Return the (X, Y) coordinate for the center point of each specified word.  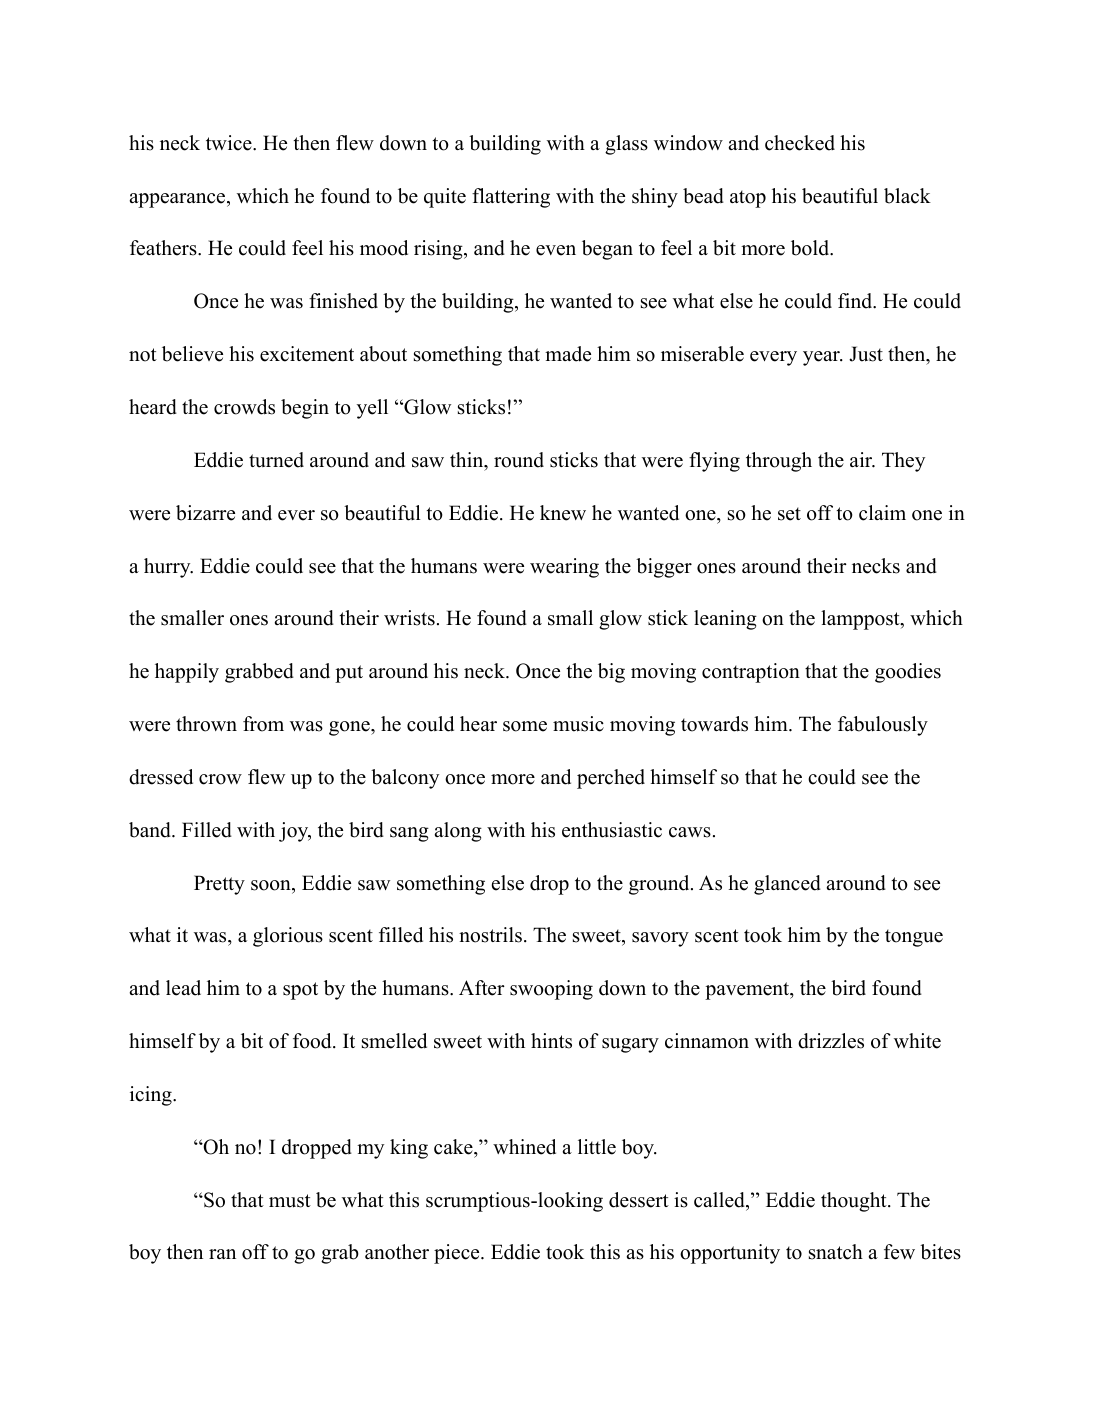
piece (458, 1254)
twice (230, 143)
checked (800, 143)
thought (855, 1202)
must (290, 1201)
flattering (511, 198)
